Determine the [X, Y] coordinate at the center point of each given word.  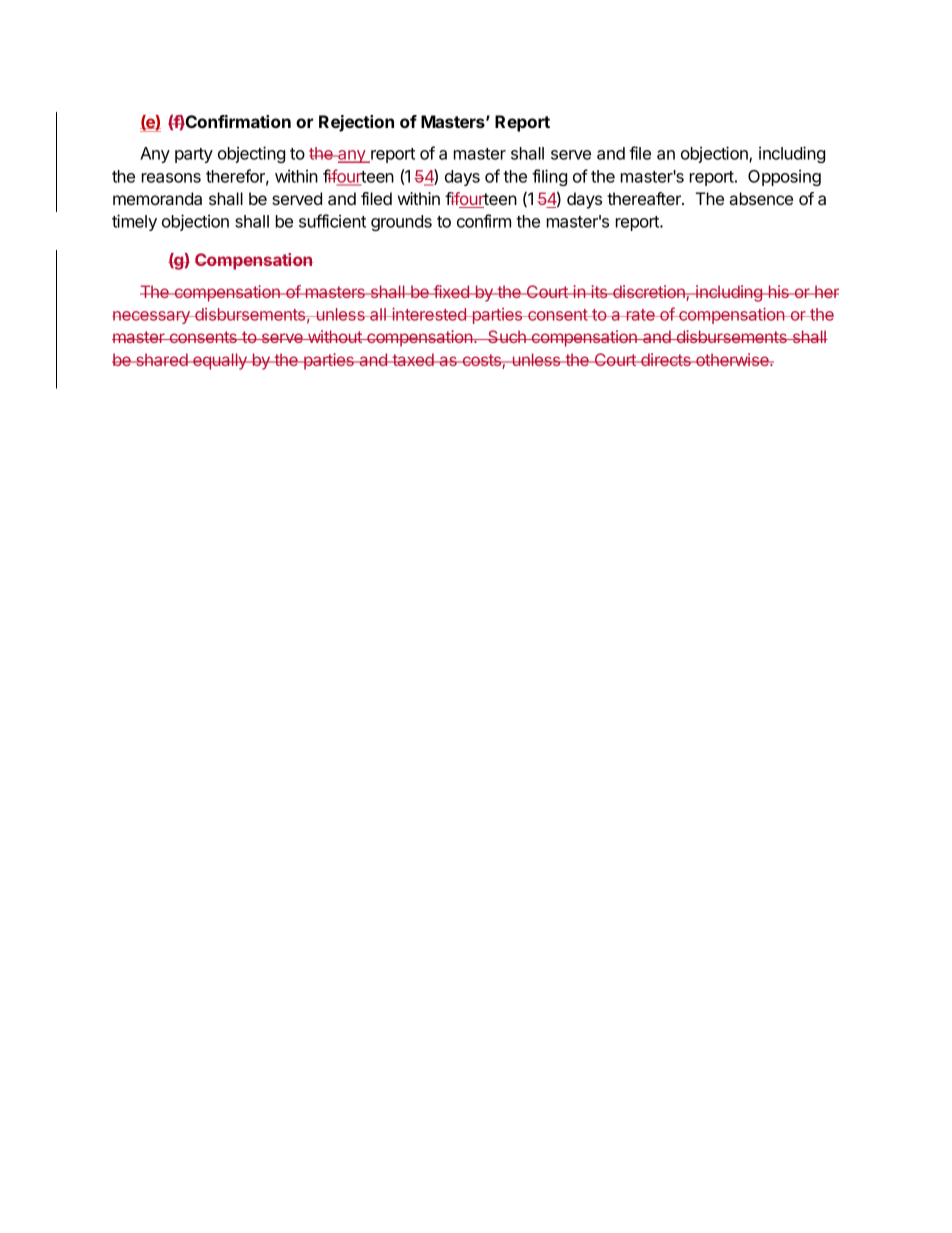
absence [761, 198]
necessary [152, 317]
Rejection [356, 123]
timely [134, 222]
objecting [251, 154]
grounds [401, 223]
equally [220, 361]
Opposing [784, 177]
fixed [451, 291]
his [778, 291]
